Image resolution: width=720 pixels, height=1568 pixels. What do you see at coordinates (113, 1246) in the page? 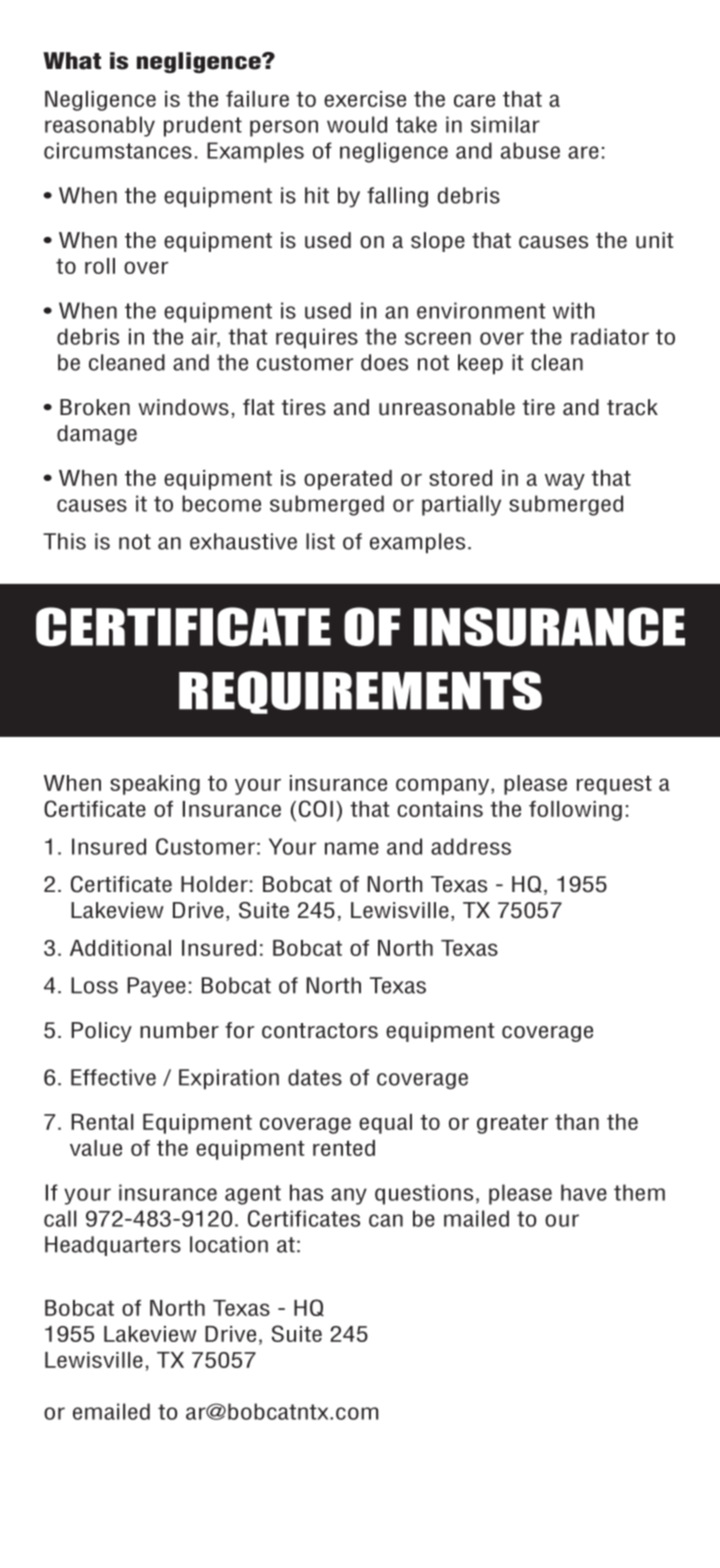
I see `Headquarters` at bounding box center [113, 1246].
